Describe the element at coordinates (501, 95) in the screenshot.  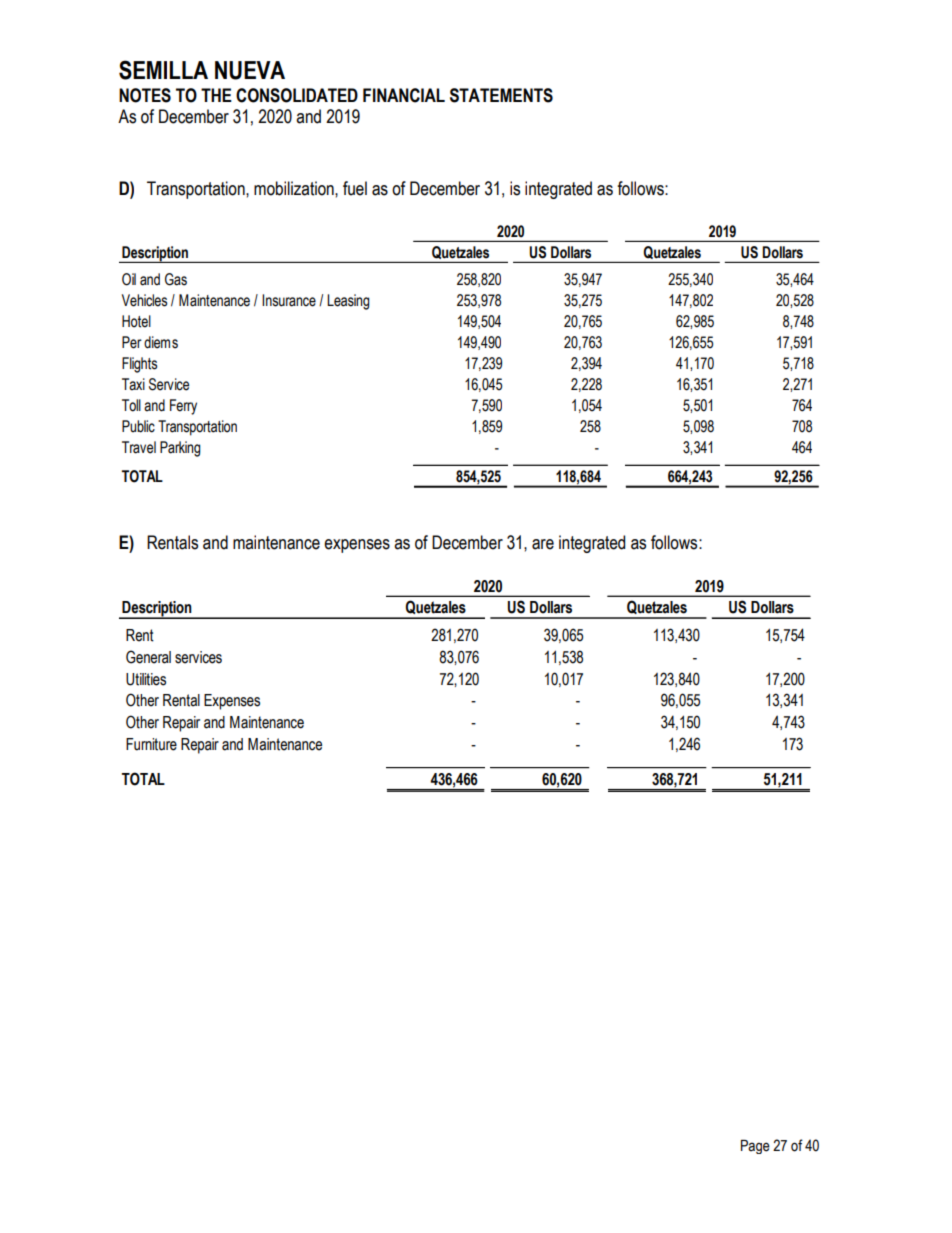
I see `STATEMENTS` at that location.
